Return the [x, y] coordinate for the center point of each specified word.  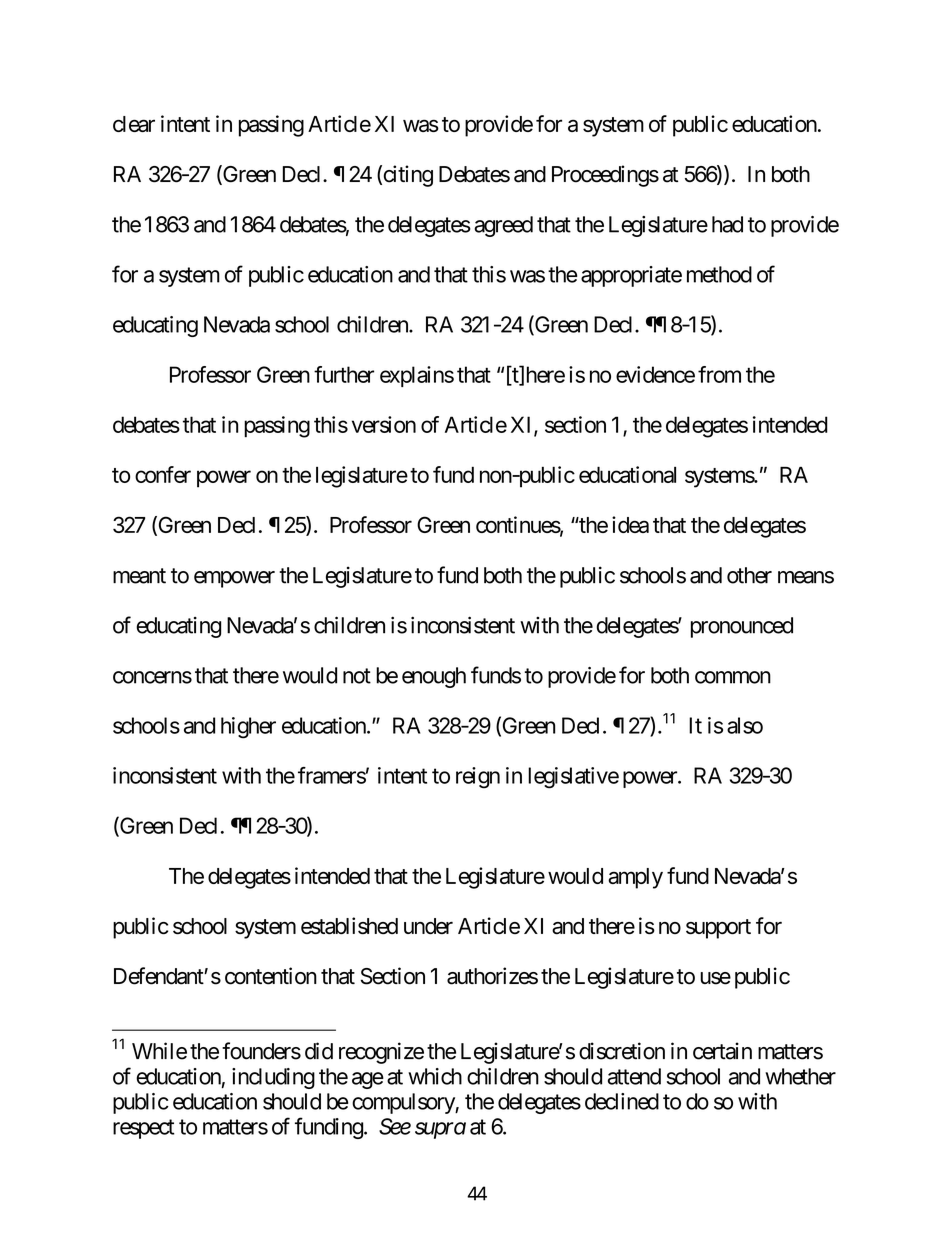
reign [478, 778]
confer [163, 474]
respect [144, 1129]
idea [630, 524]
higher [248, 728]
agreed [503, 226]
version [384, 424]
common [733, 677]
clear [134, 124]
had [727, 224]
